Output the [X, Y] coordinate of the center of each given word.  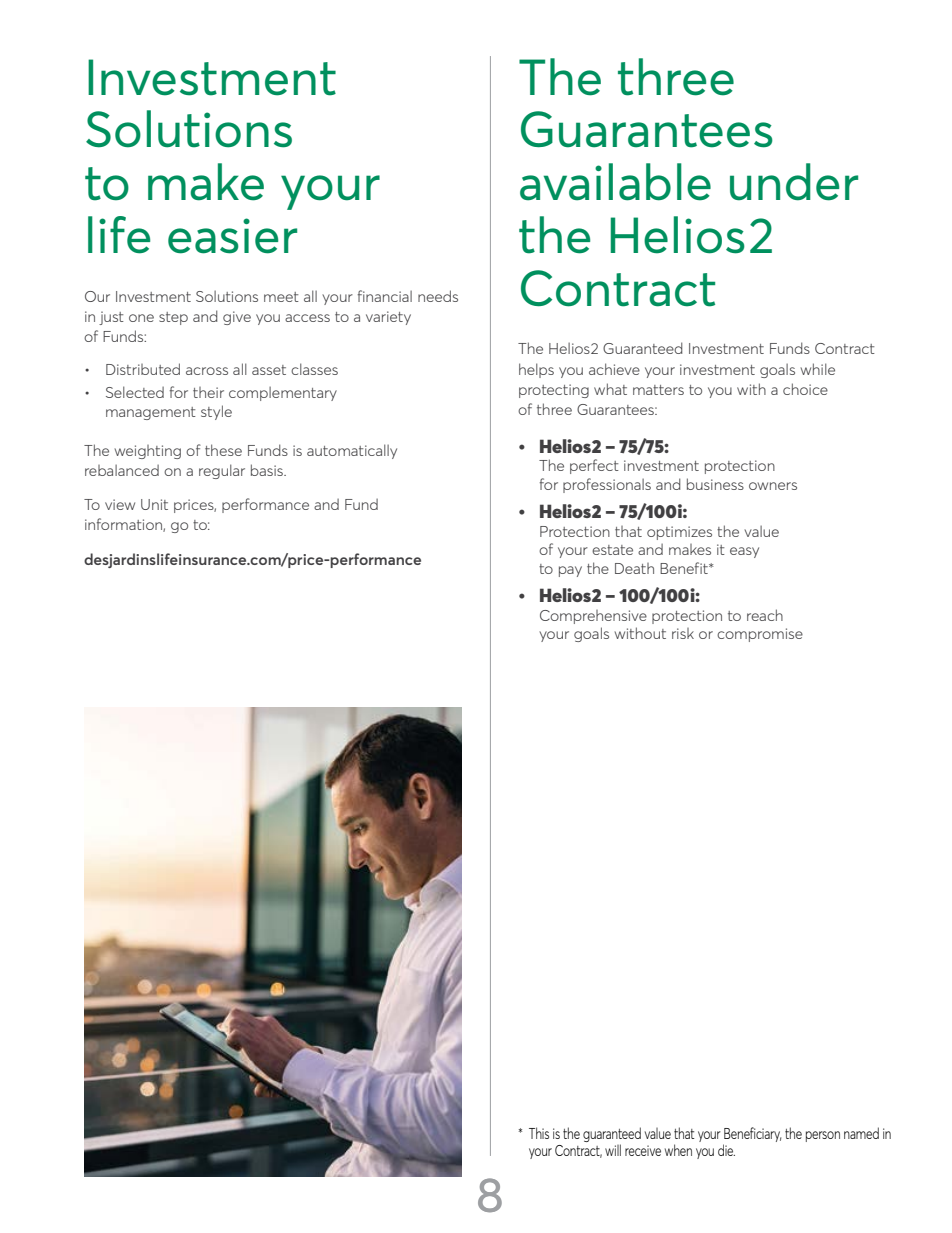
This [539, 1133]
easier [232, 236]
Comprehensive [593, 617]
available [615, 182]
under [794, 182]
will [613, 1150]
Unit [154, 504]
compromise [760, 635]
